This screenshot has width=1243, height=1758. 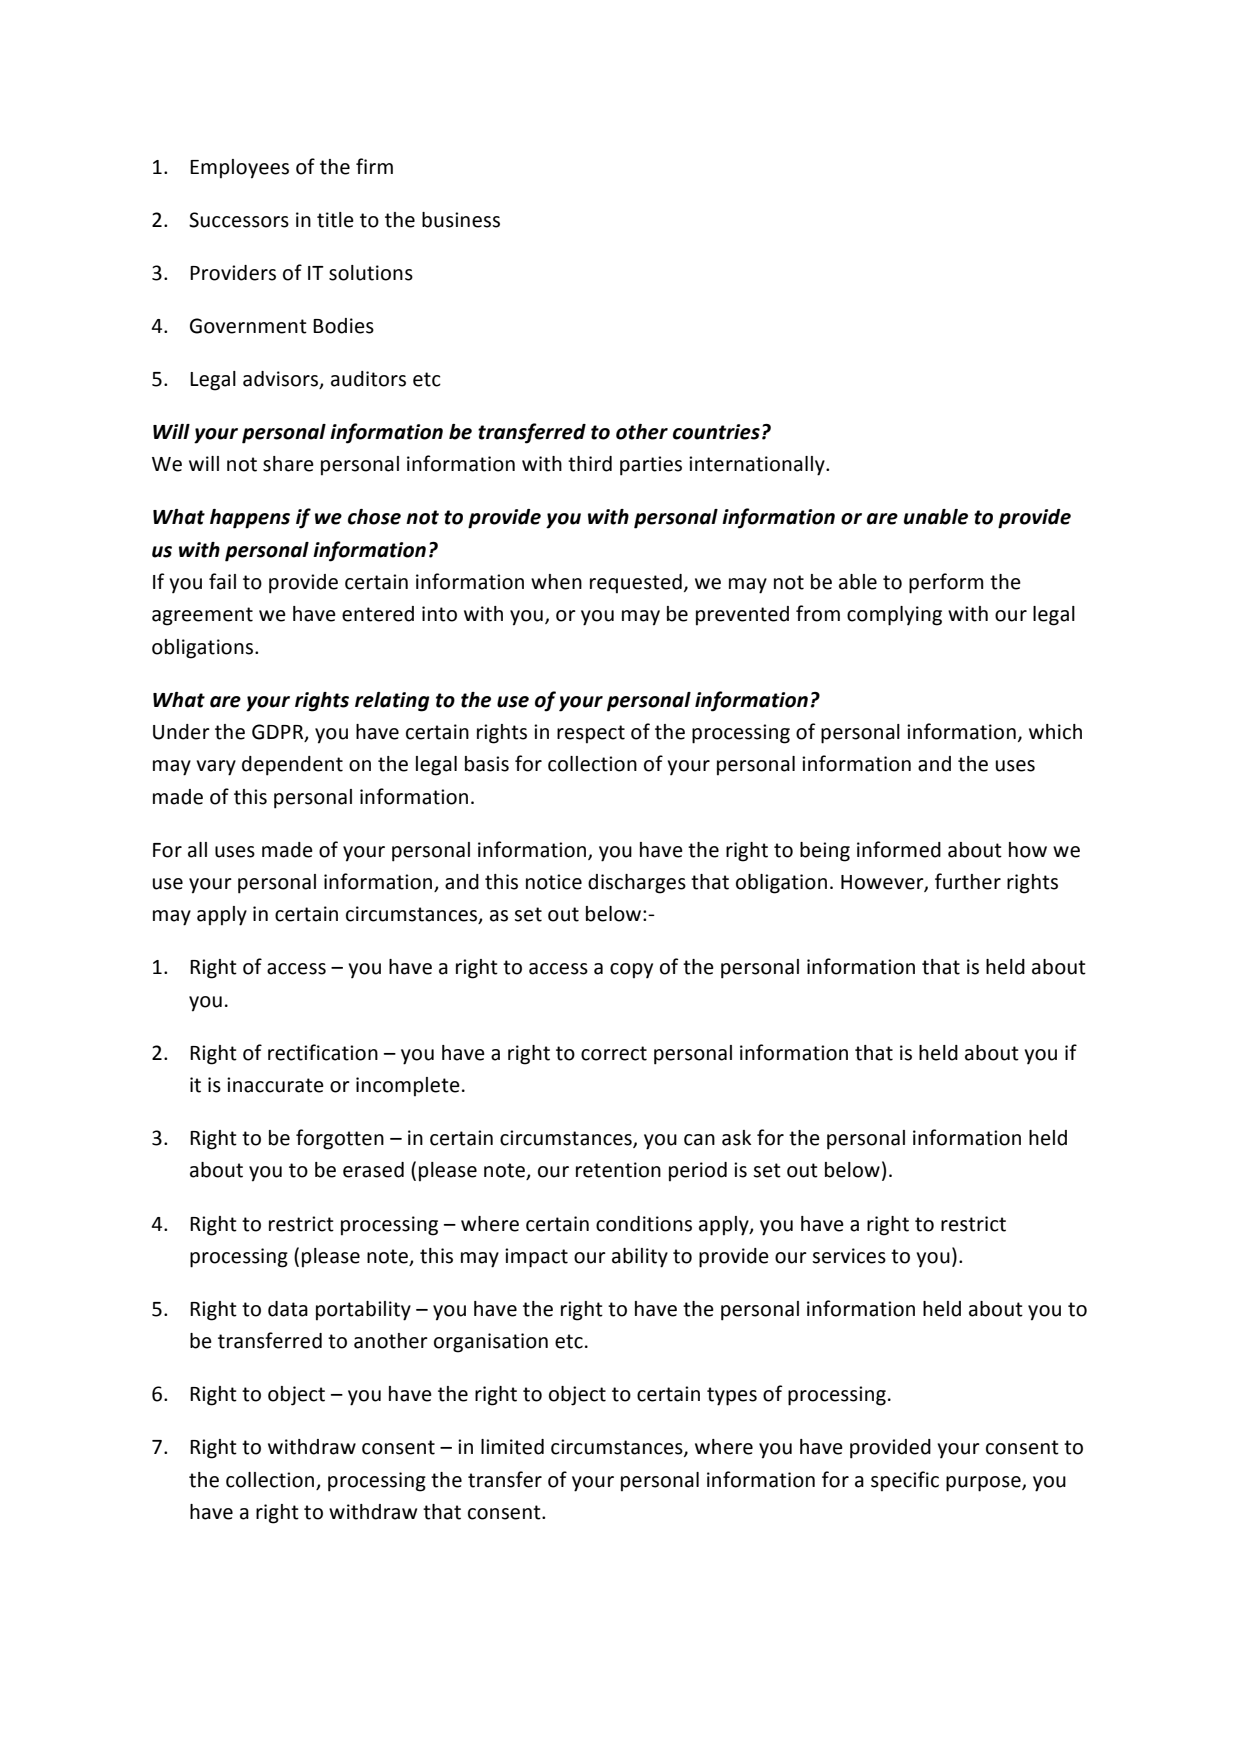 What do you see at coordinates (461, 220) in the screenshot?
I see `business` at bounding box center [461, 220].
